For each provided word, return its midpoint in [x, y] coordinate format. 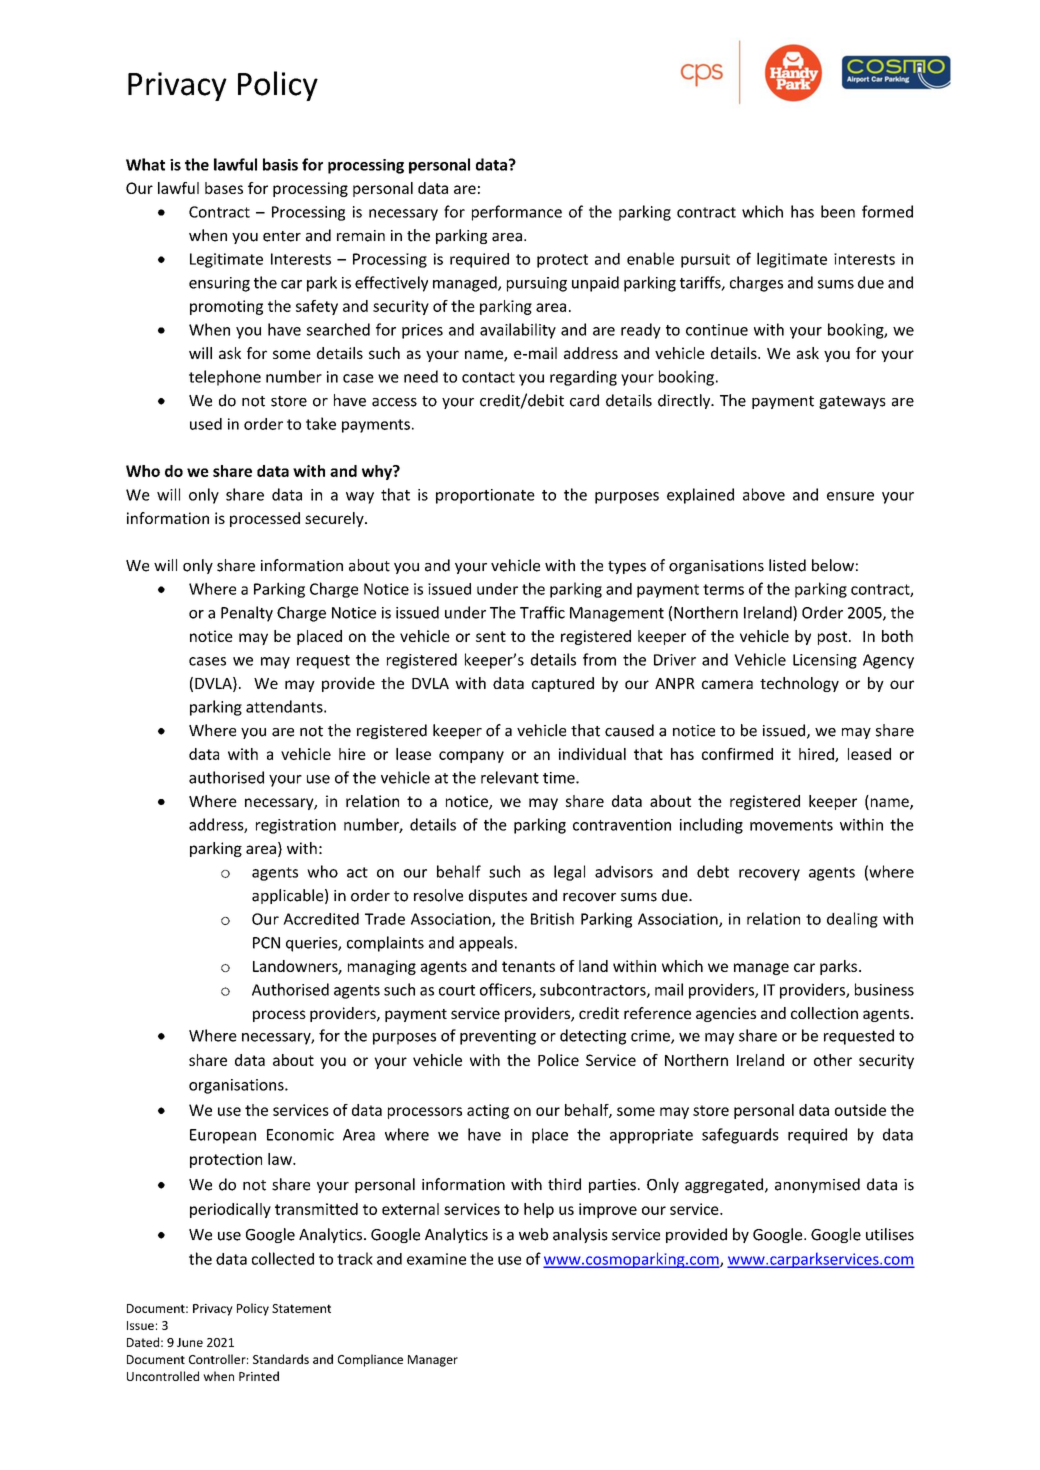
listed [787, 565]
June [190, 1342]
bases [224, 188]
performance [517, 213]
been [838, 211]
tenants [528, 966]
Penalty [247, 614]
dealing [852, 920]
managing [382, 967]
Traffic [542, 612]
